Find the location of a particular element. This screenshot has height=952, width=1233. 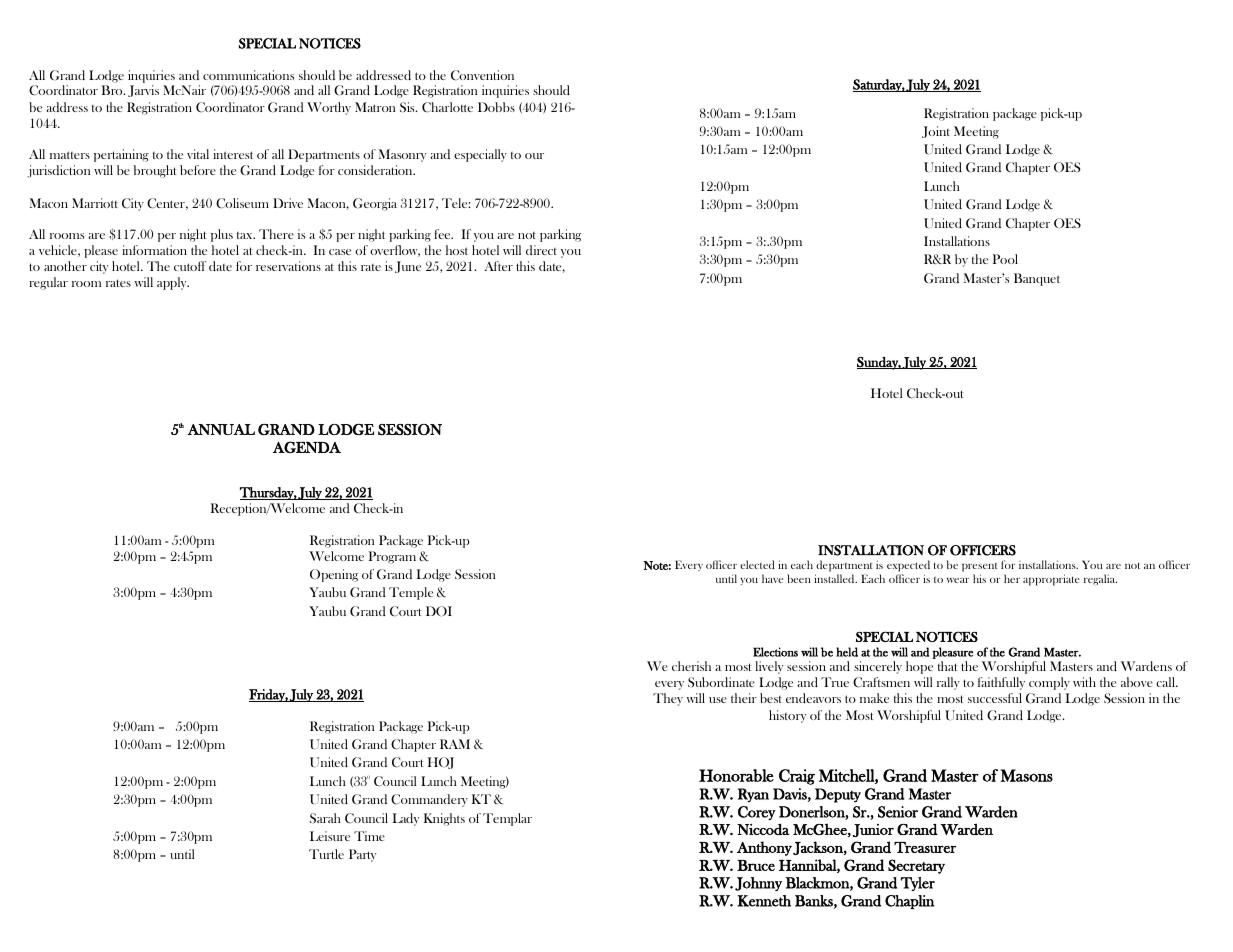

elected is located at coordinates (757, 564).
